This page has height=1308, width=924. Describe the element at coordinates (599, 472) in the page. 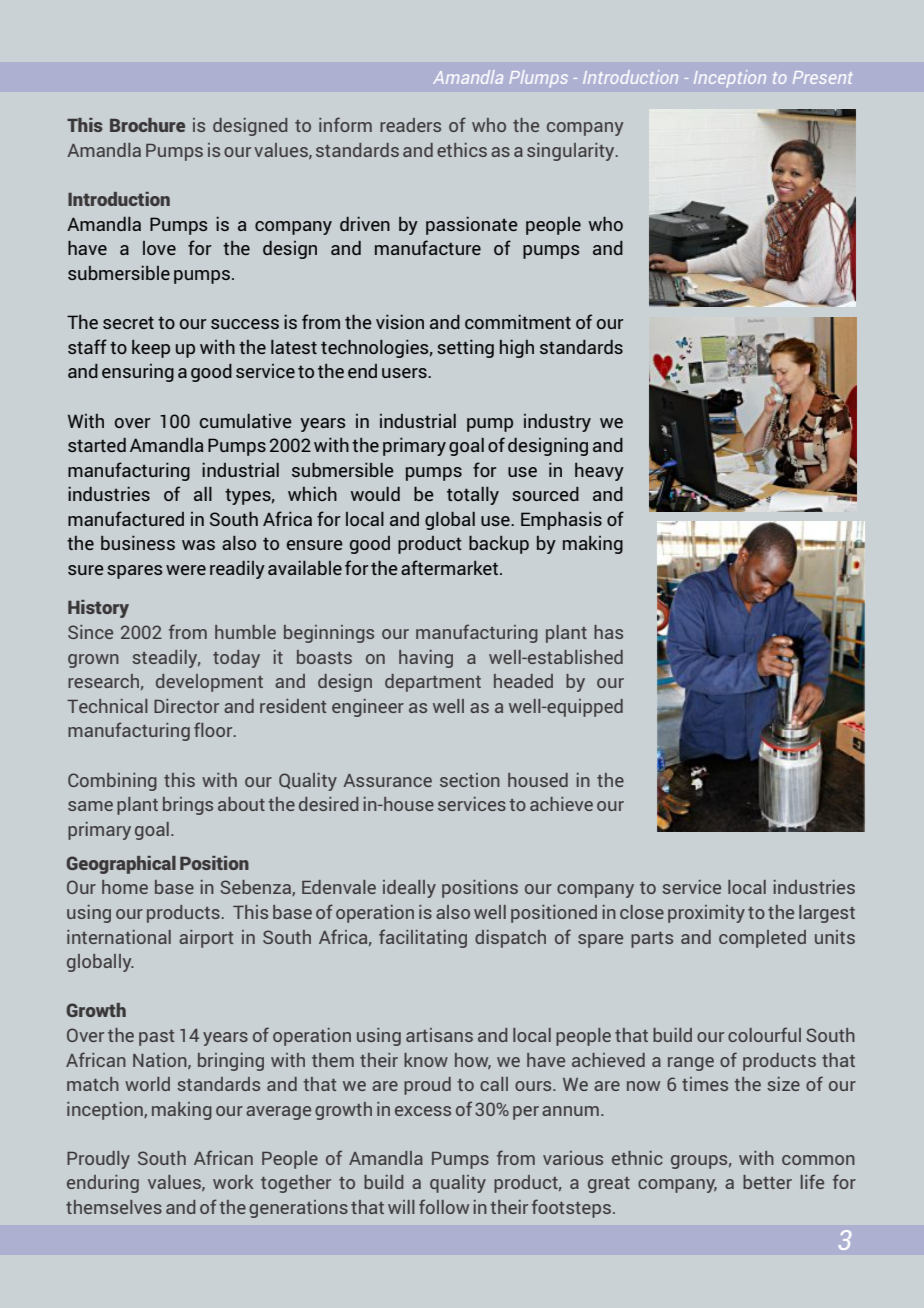

I see `heavy` at that location.
